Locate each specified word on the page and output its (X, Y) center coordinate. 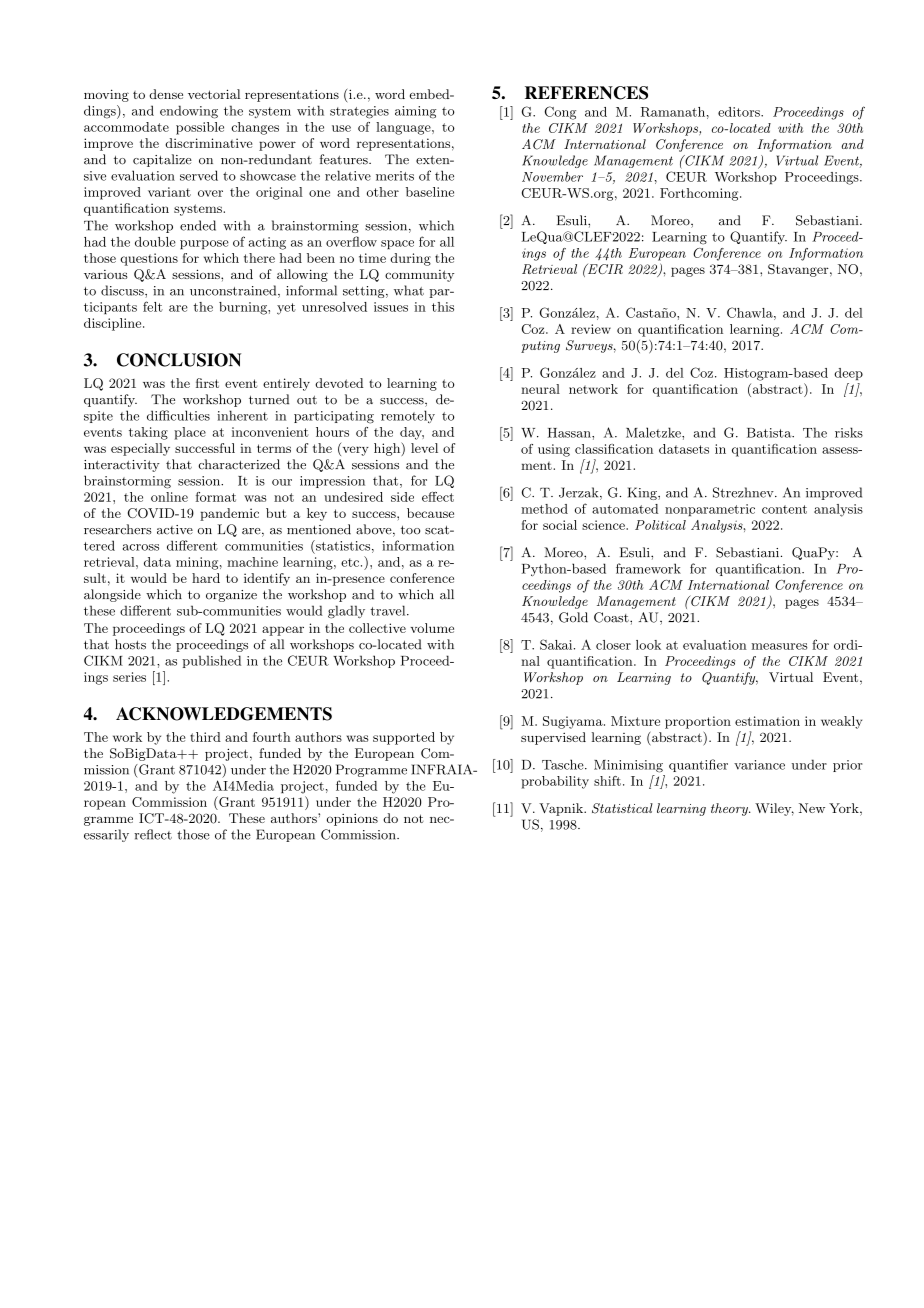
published (211, 661)
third (205, 737)
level (424, 448)
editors (740, 112)
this (443, 307)
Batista (770, 433)
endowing (189, 112)
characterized (239, 464)
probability (555, 782)
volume (432, 628)
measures (780, 646)
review (591, 329)
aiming (415, 112)
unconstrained (234, 291)
